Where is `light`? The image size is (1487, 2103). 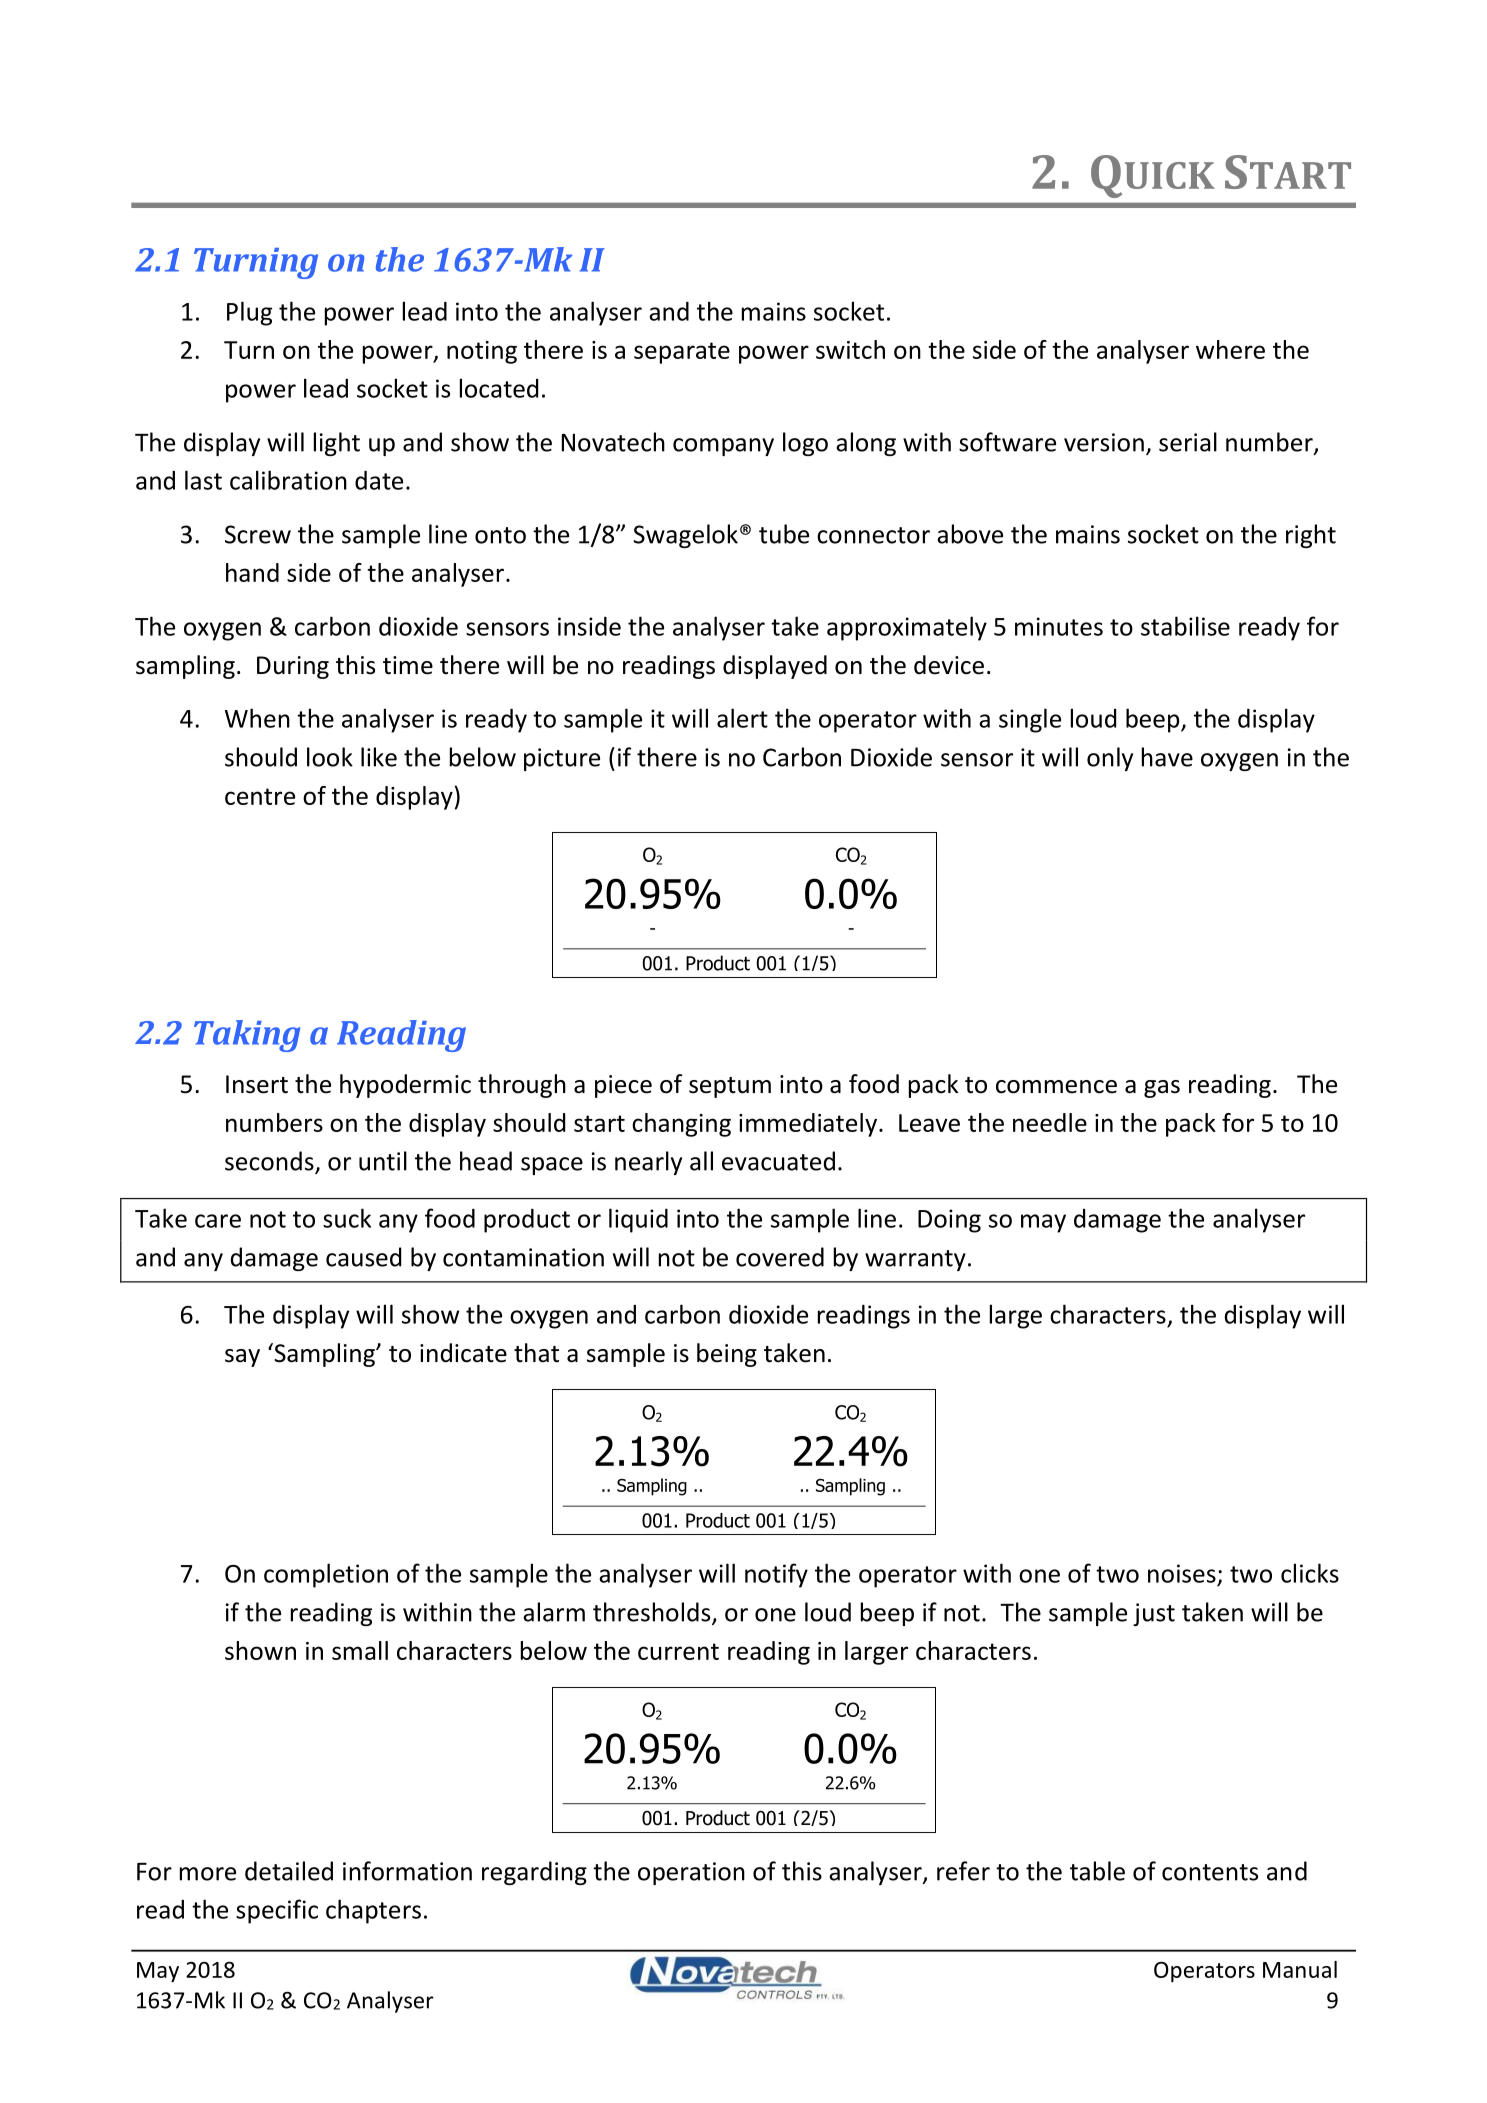
light is located at coordinates (337, 444).
